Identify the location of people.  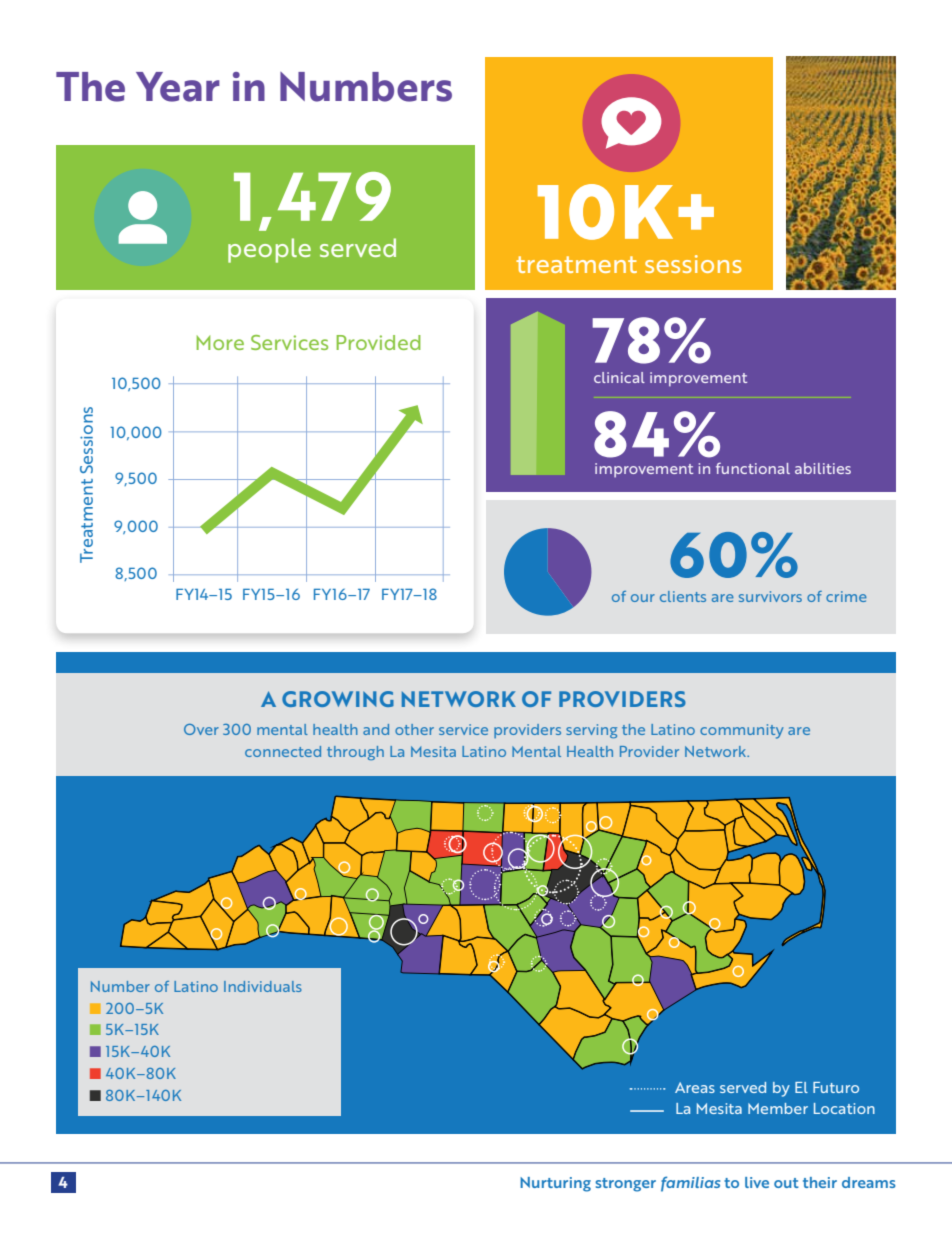
(269, 250).
